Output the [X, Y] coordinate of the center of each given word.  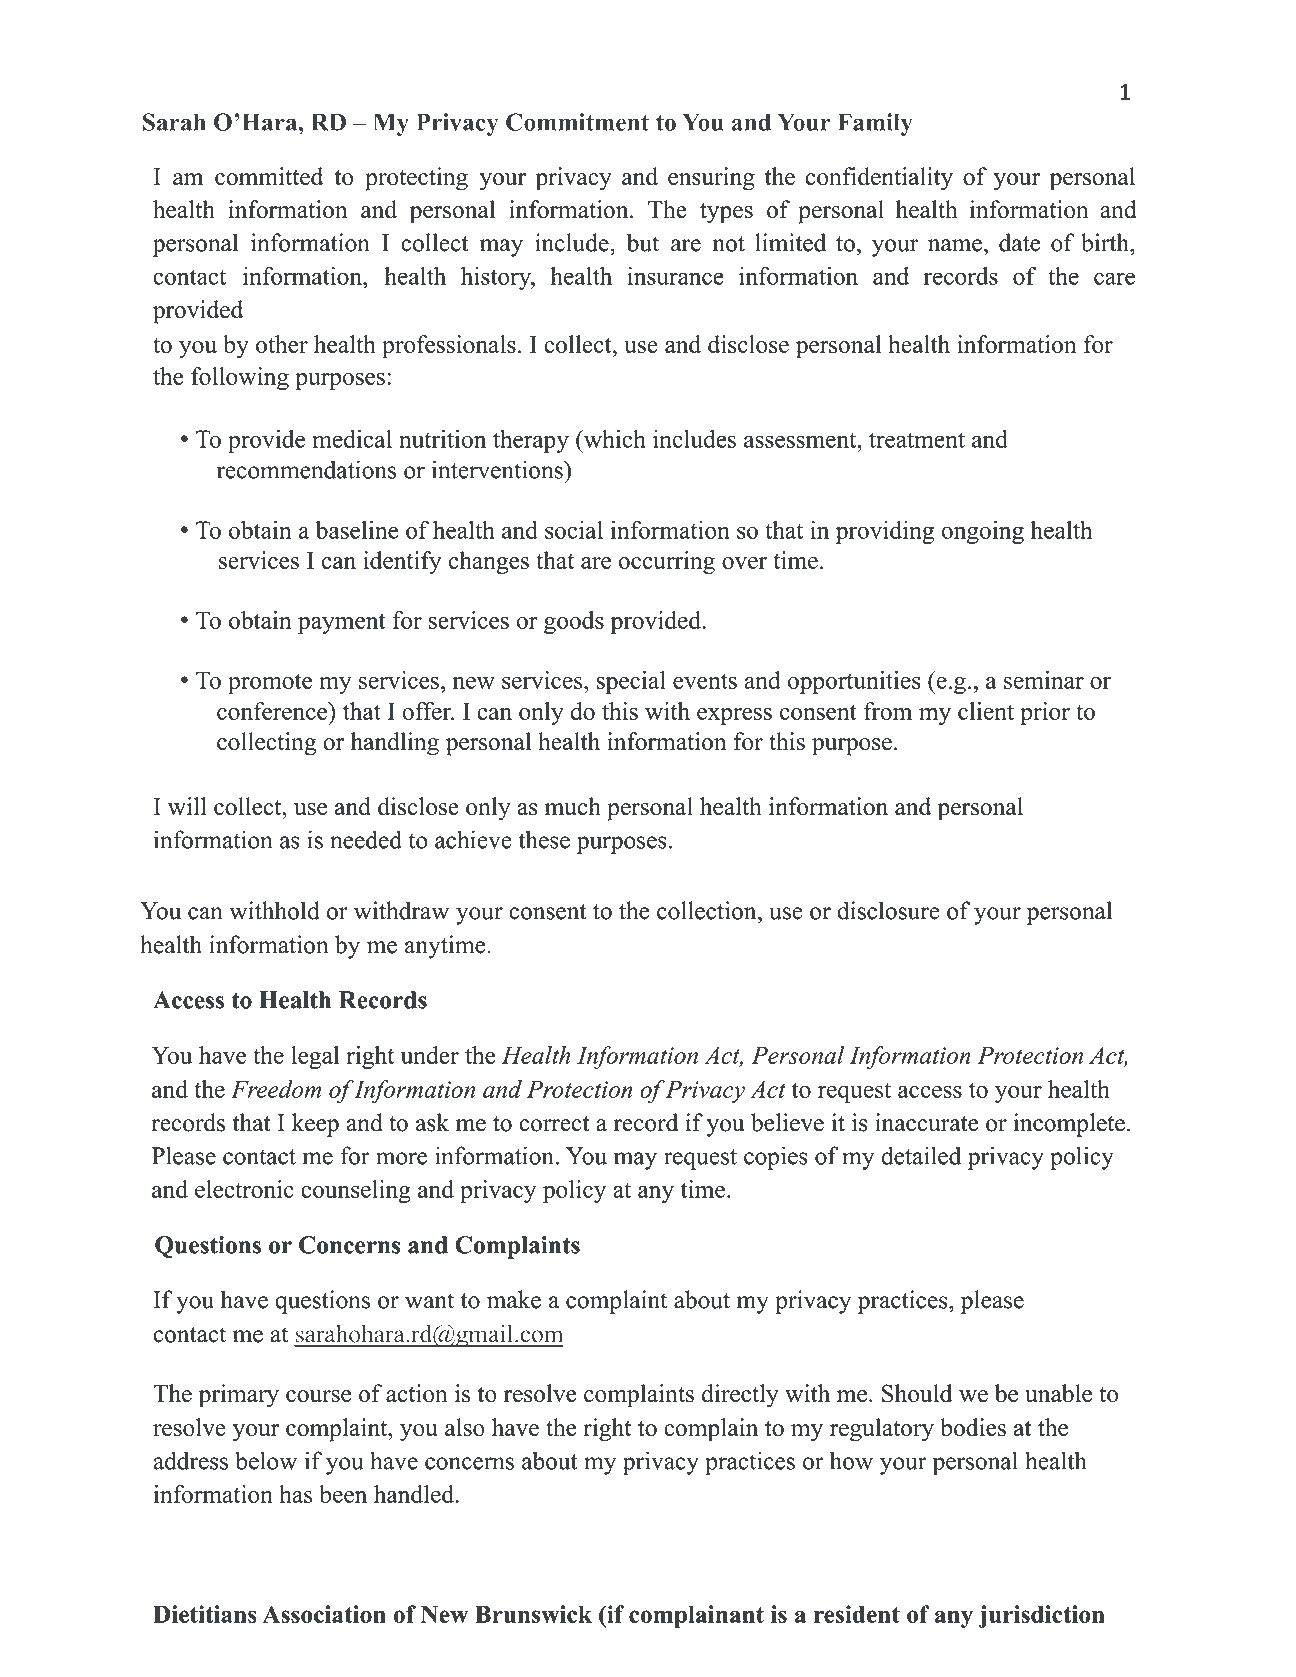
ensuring [711, 179]
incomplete [1069, 1125]
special [631, 682]
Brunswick [533, 1614]
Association [324, 1614]
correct [554, 1124]
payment [342, 623]
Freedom [276, 1089]
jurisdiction [1042, 1616]
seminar [1044, 680]
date [1019, 242]
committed [269, 176]
